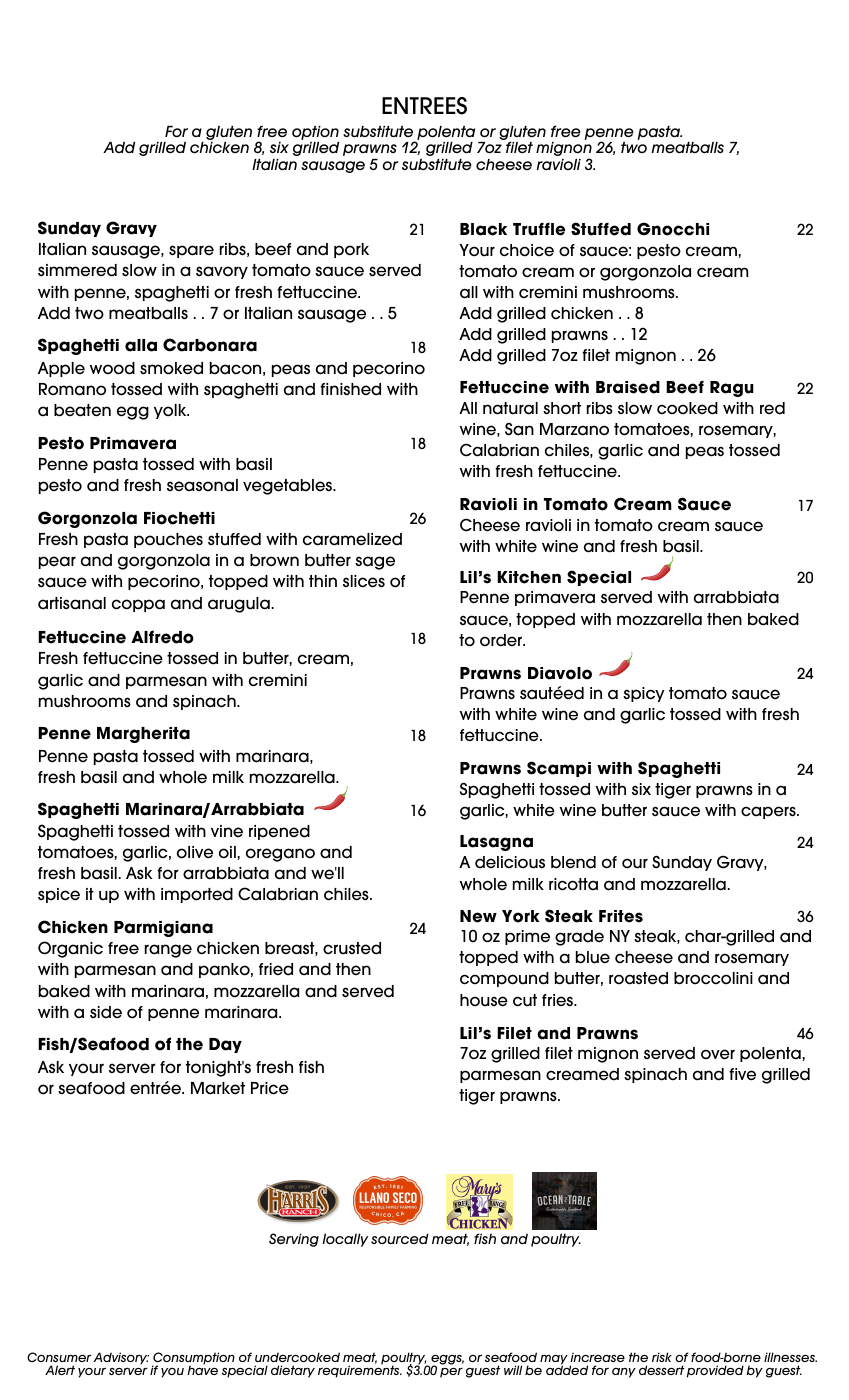 This page has height=1400, width=849. Describe the element at coordinates (527, 250) in the page. I see `choice` at that location.
